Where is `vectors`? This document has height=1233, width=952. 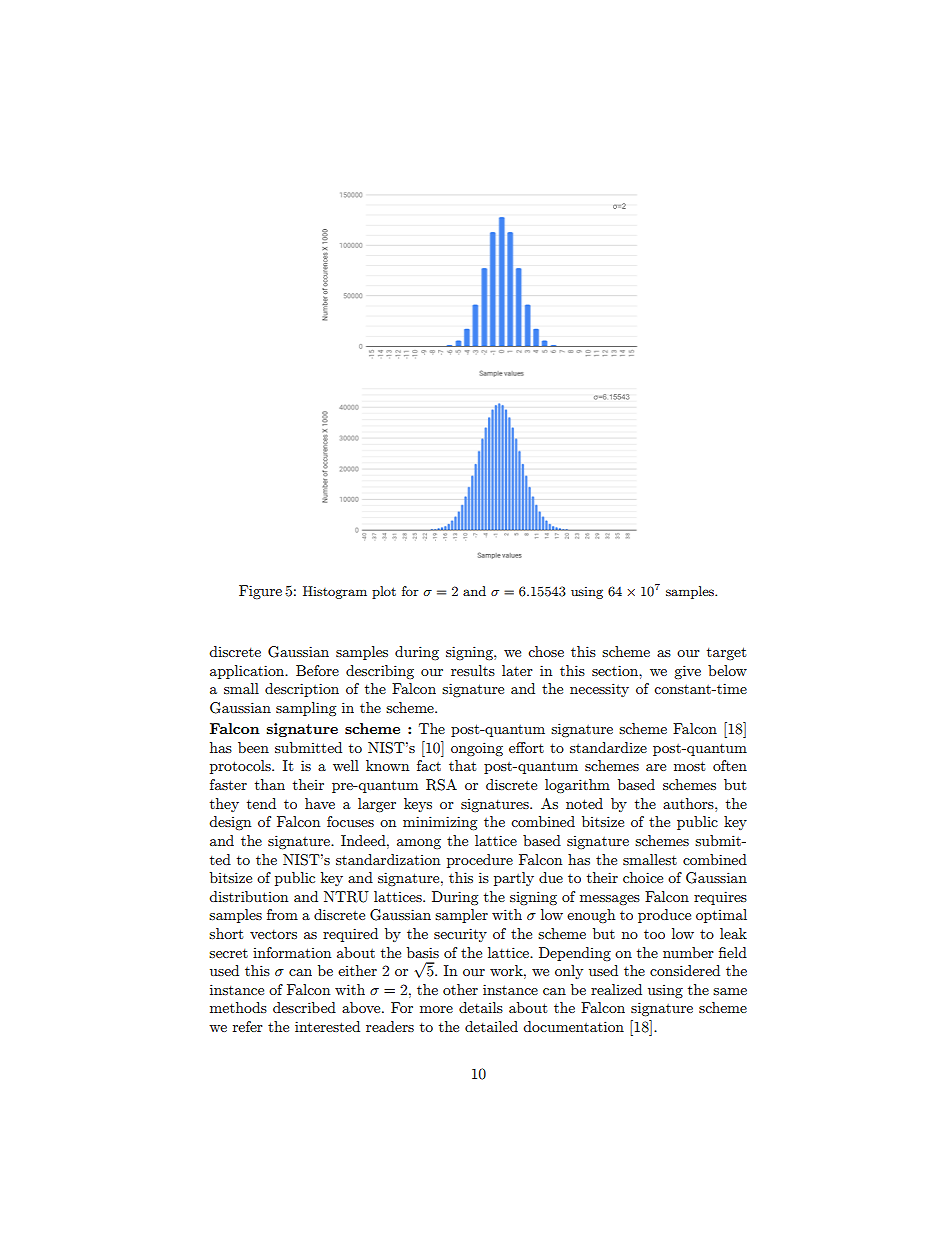 vectors is located at coordinates (273, 934).
